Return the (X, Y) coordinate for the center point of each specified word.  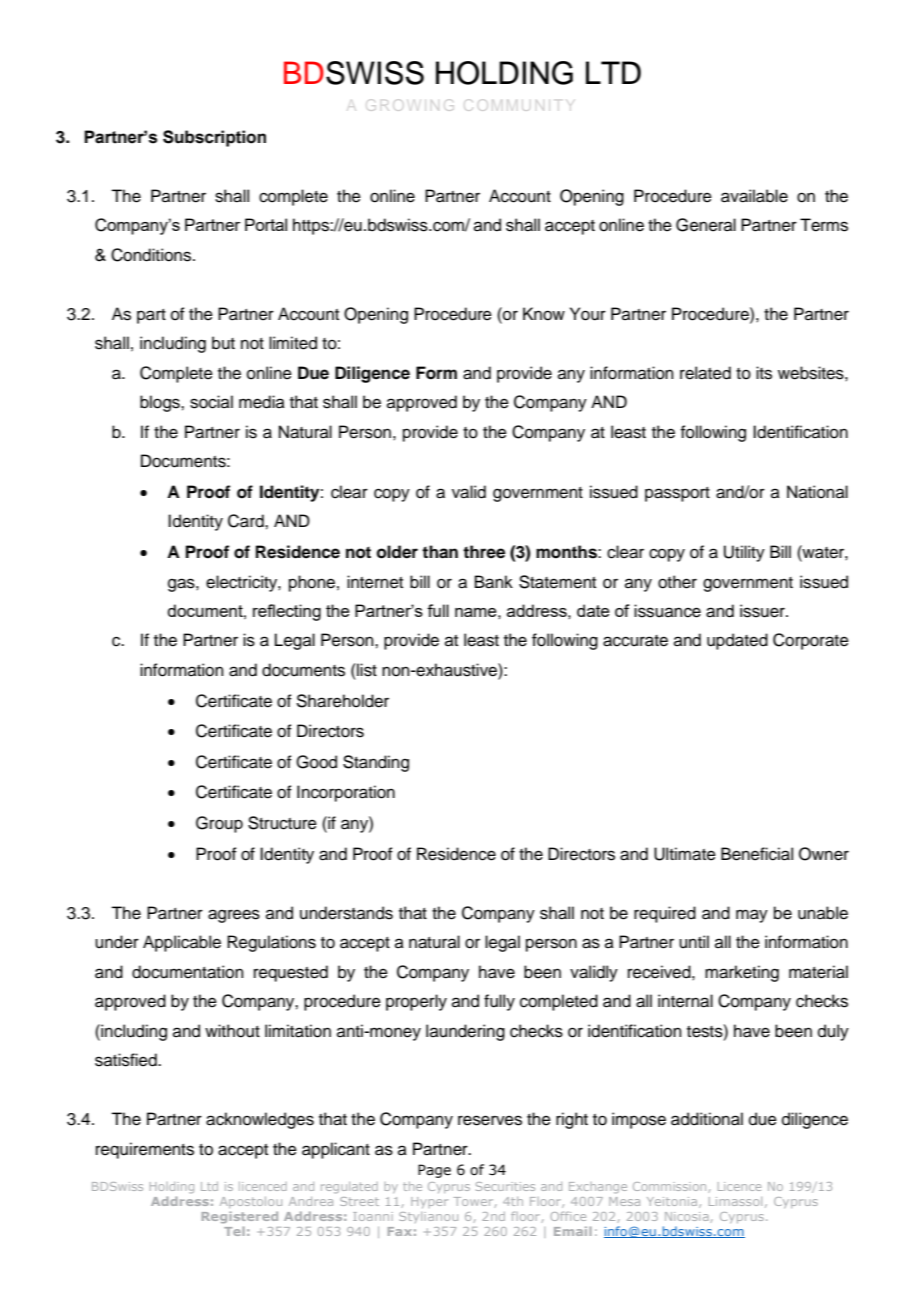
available (754, 196)
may (752, 916)
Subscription (214, 138)
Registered (240, 1217)
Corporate (811, 641)
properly (416, 1002)
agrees (234, 916)
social (211, 402)
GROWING (411, 105)
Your (588, 314)
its (764, 373)
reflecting (287, 612)
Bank (494, 582)
